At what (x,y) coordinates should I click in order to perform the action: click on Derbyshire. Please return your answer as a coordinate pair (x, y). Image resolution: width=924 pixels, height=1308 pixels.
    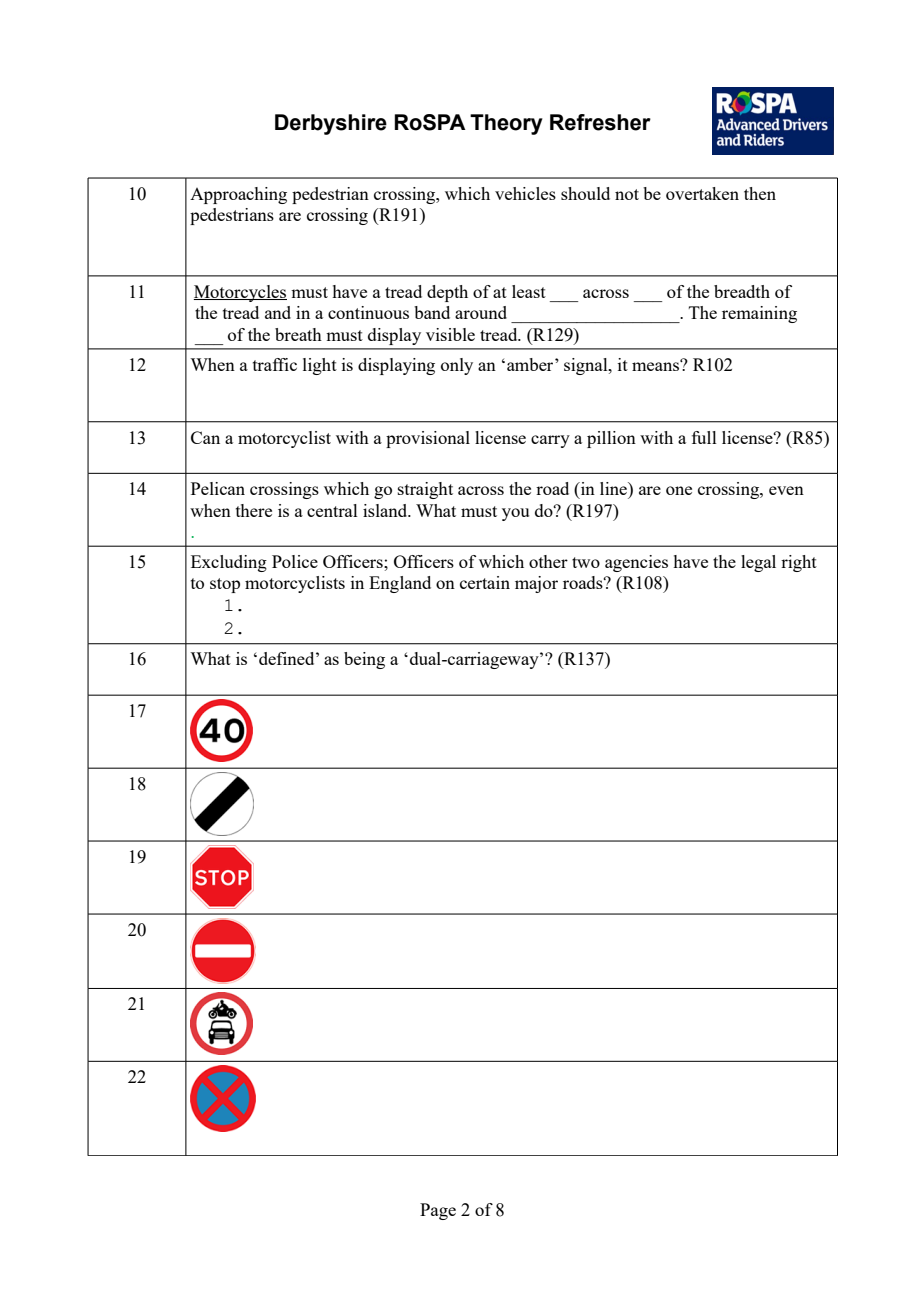
    Looking at the image, I should click on (331, 124).
